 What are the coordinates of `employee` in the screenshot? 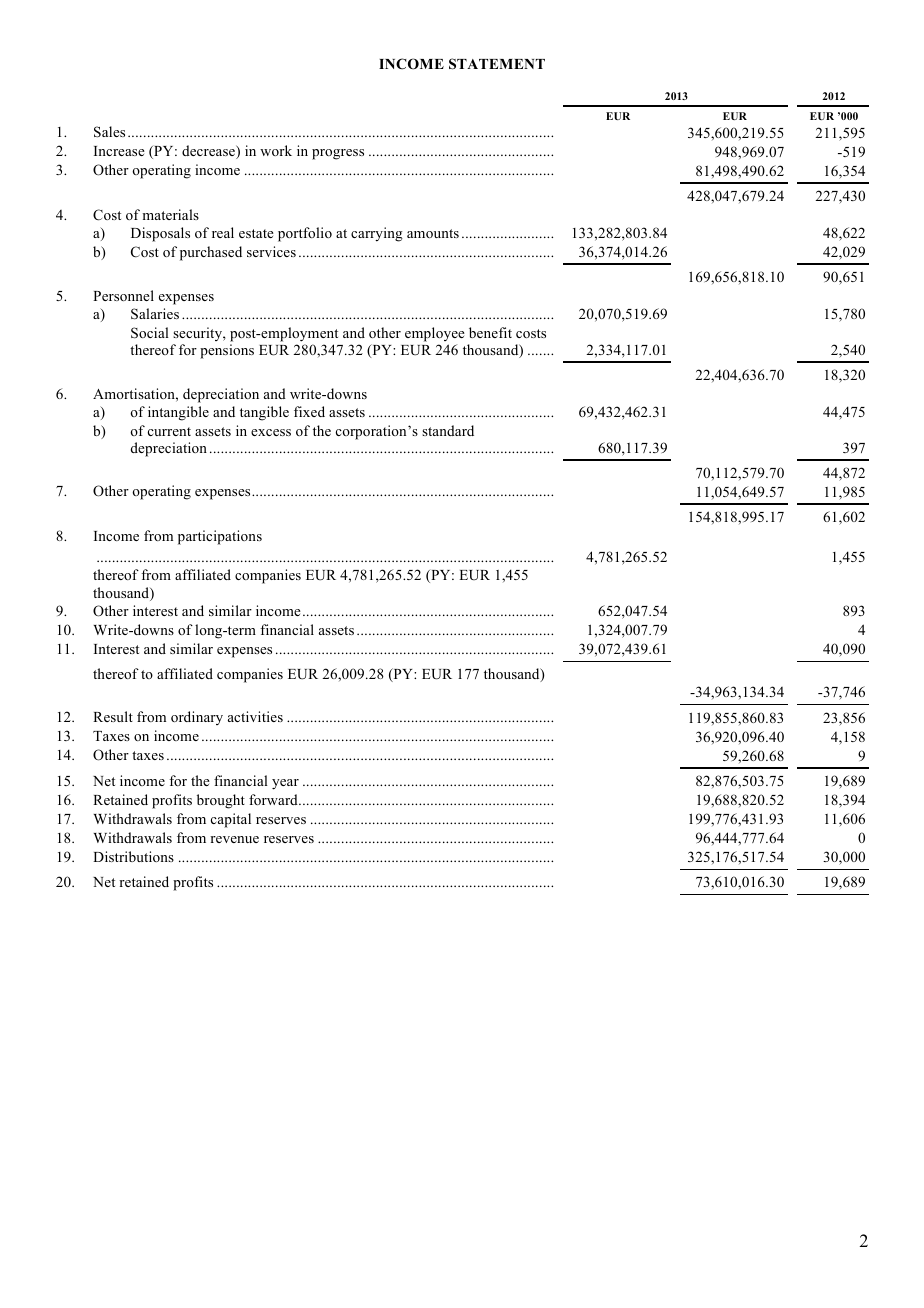 It's located at (435, 334).
